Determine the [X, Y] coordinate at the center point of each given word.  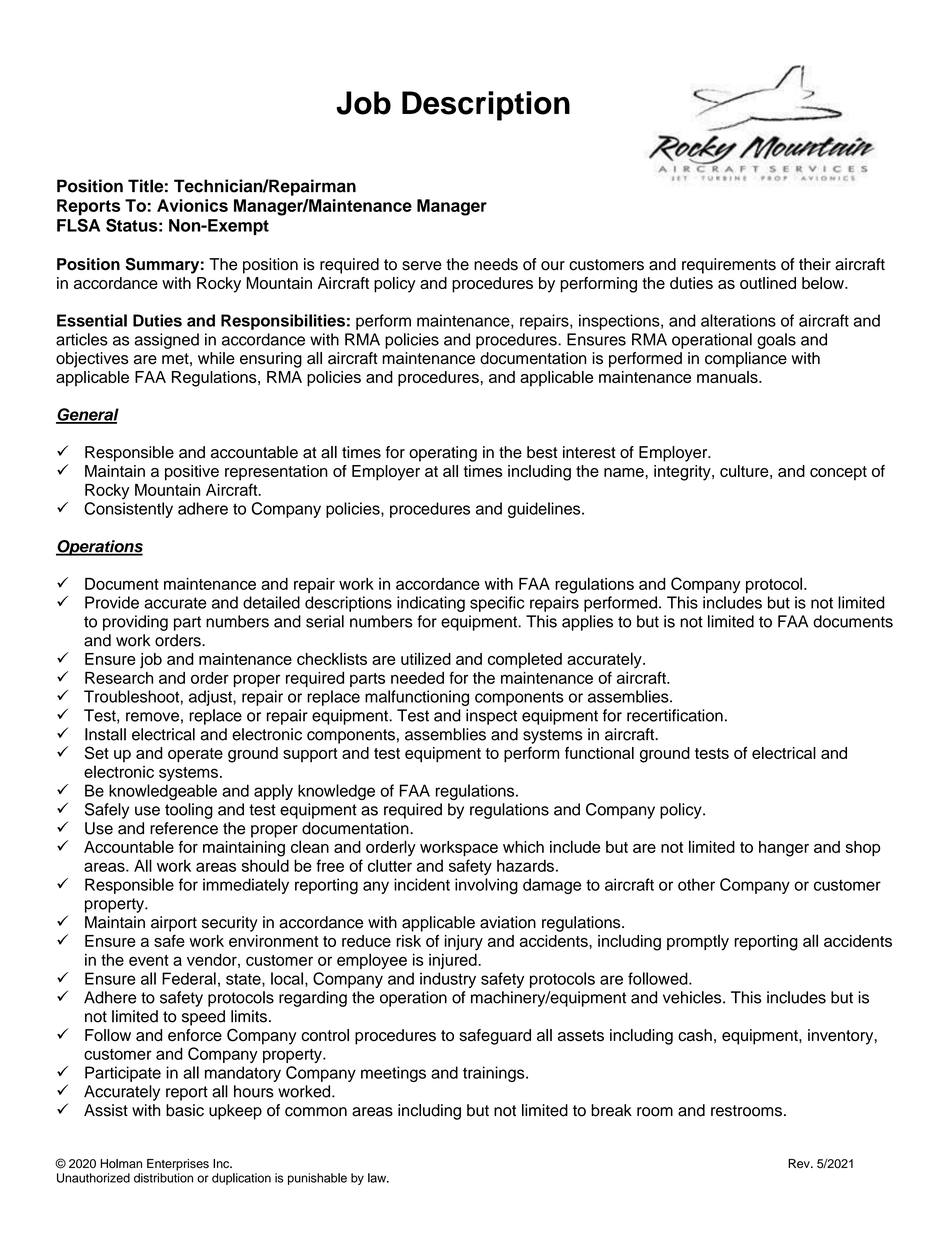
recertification [675, 715]
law [378, 1178]
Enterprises [178, 1165]
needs [496, 264]
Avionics [192, 205]
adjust [211, 698]
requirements [729, 266]
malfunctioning [417, 698]
